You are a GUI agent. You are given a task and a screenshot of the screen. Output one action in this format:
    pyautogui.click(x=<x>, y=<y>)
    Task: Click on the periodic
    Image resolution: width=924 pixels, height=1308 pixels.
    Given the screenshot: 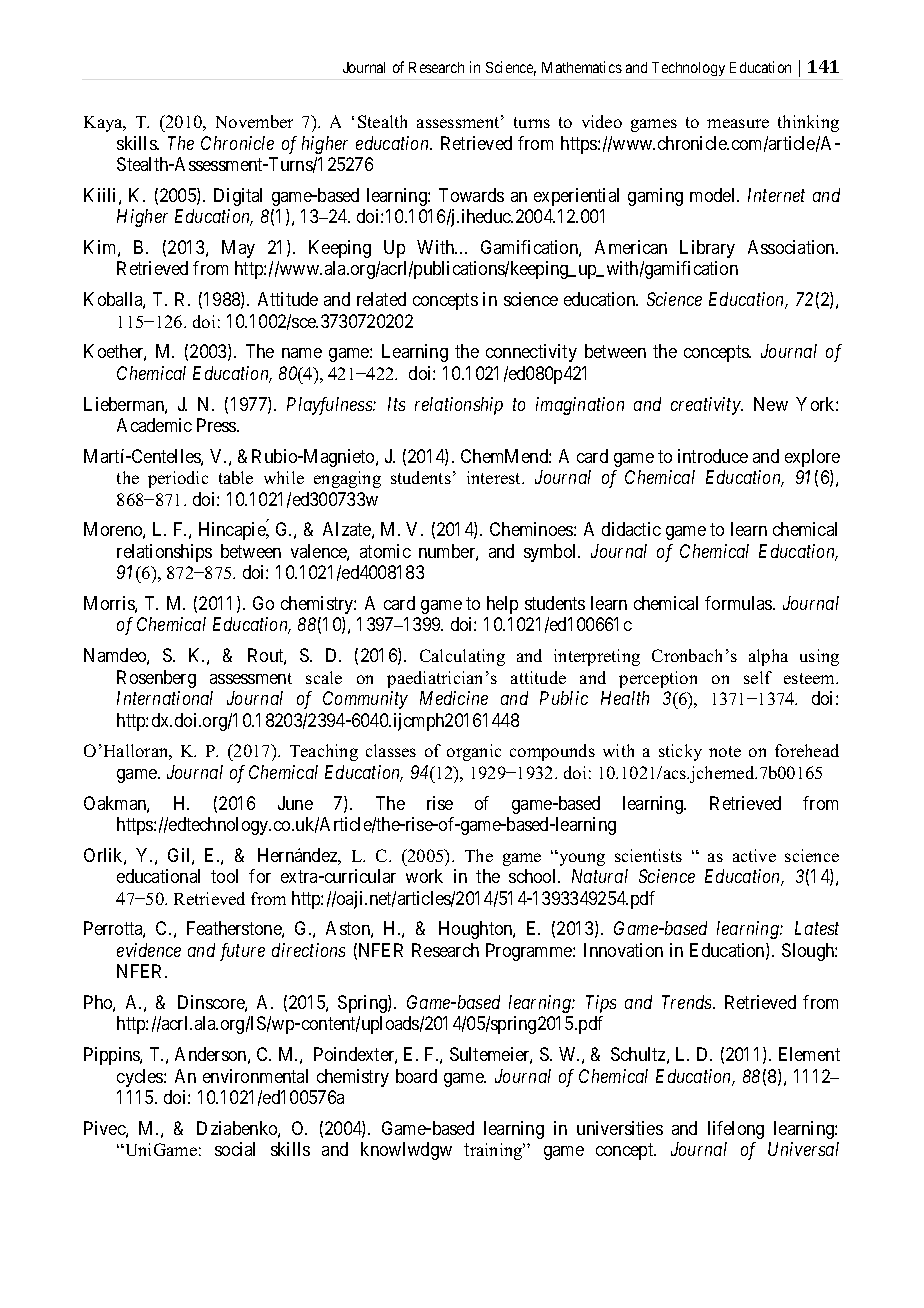 What is the action you would take?
    pyautogui.click(x=178, y=479)
